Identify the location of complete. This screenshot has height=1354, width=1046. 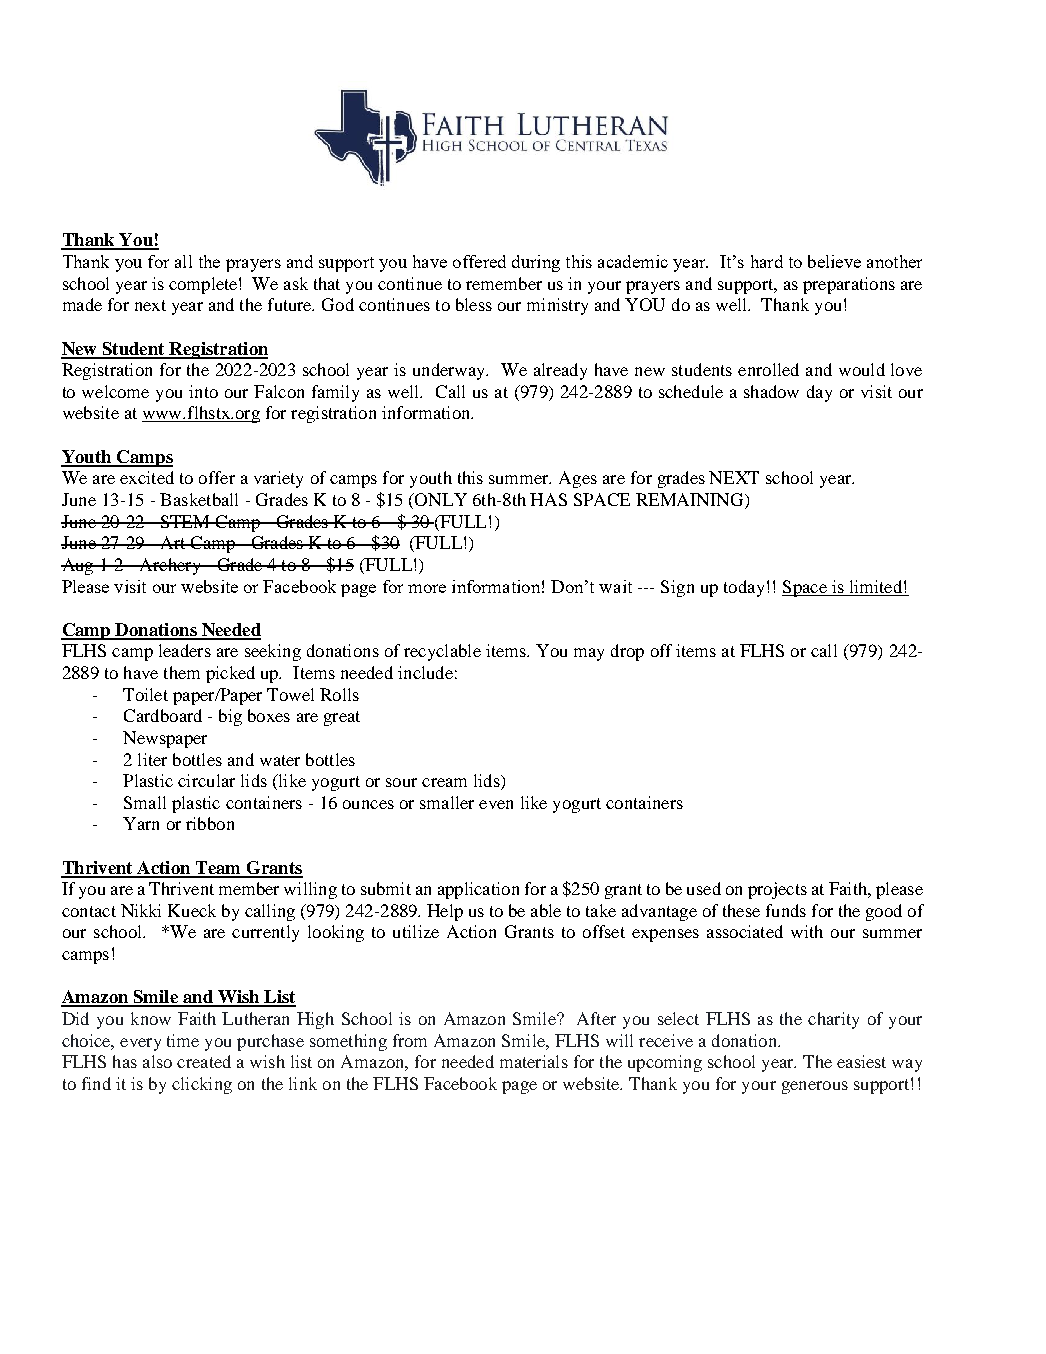
(204, 285).
